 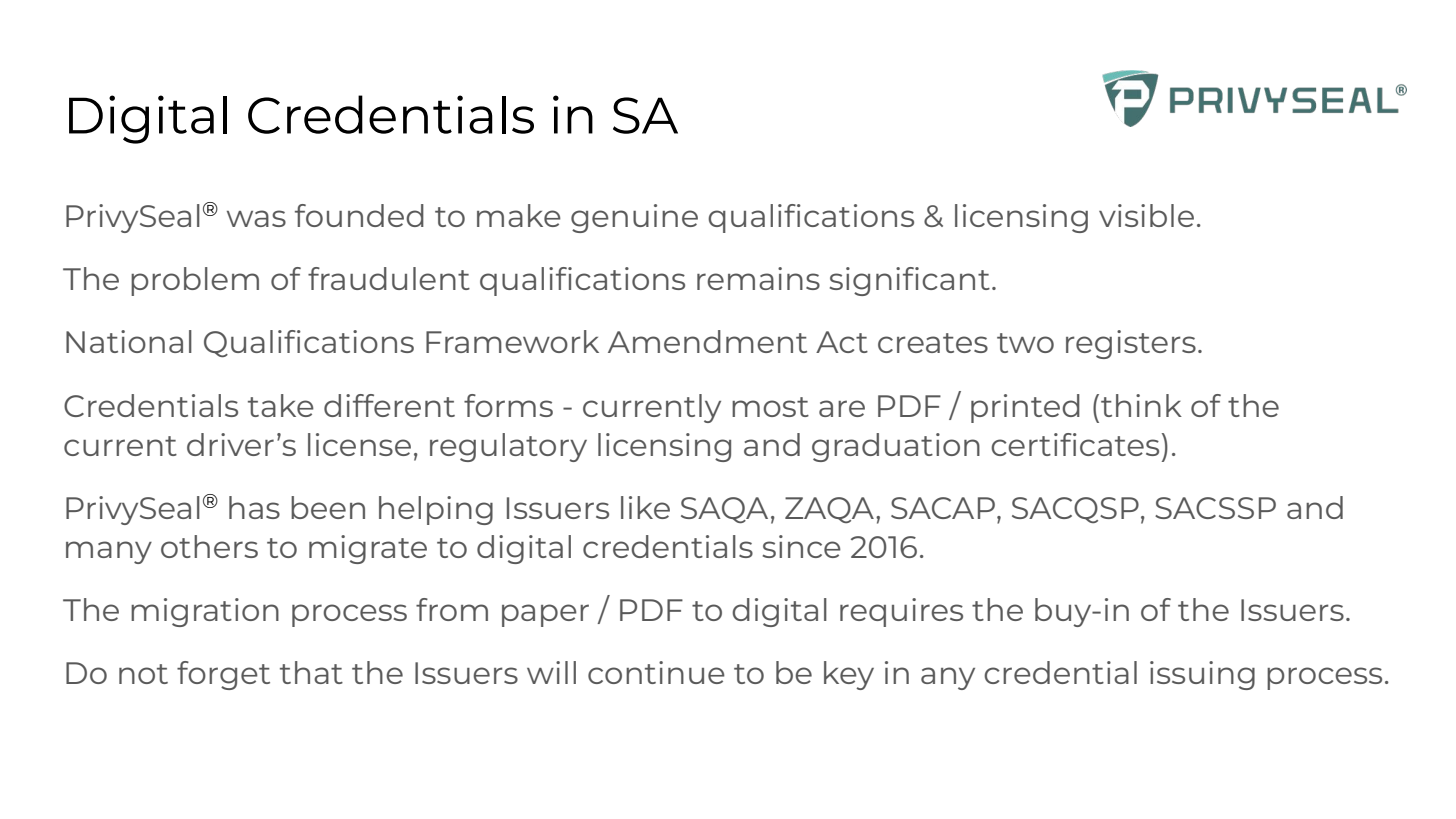 What do you see at coordinates (802, 546) in the screenshot?
I see `since` at bounding box center [802, 546].
